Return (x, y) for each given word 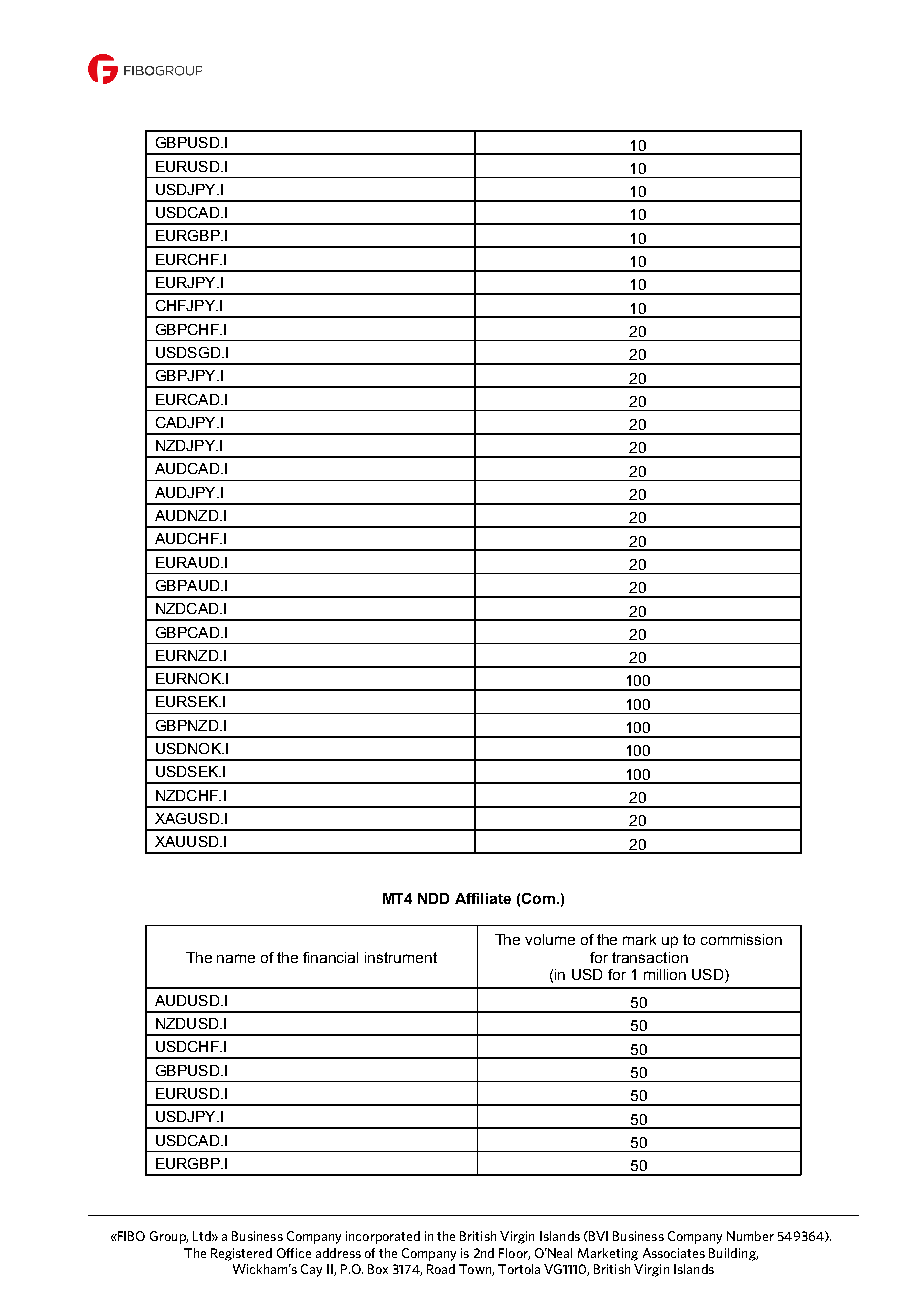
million (665, 974)
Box (378, 1269)
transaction (650, 957)
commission (741, 939)
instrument (401, 957)
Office (294, 1253)
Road (441, 1269)
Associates (674, 1253)
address (338, 1253)
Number (750, 1236)
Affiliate (483, 898)
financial (330, 957)
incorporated (383, 1237)
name (236, 958)
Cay (311, 1270)
